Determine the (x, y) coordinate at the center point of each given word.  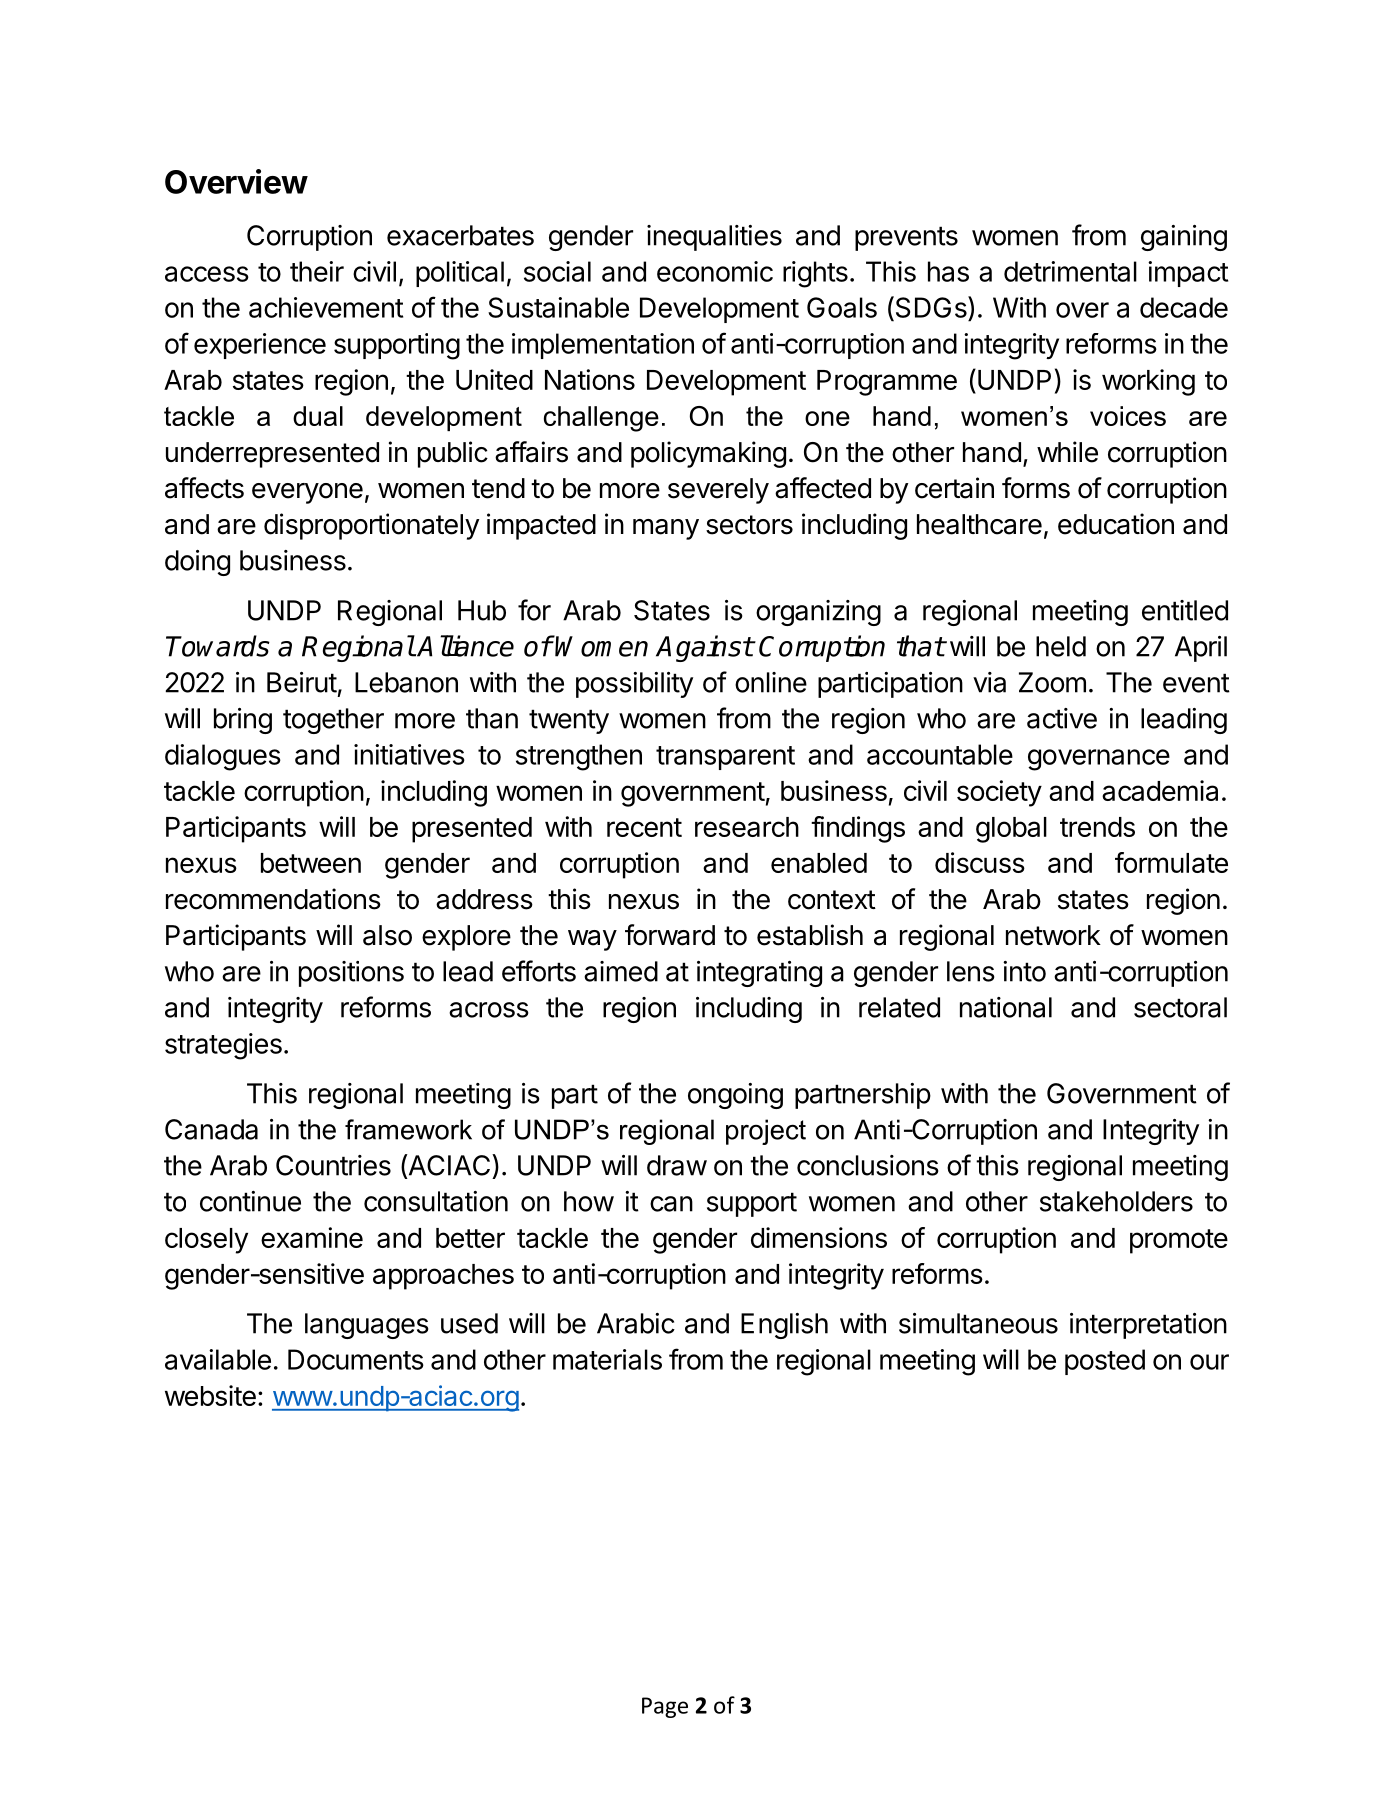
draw (677, 1165)
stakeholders (1116, 1201)
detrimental (1070, 271)
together (333, 721)
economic (715, 271)
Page (665, 1707)
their (317, 271)
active (1062, 718)
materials (607, 1359)
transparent (725, 758)
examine (312, 1237)
